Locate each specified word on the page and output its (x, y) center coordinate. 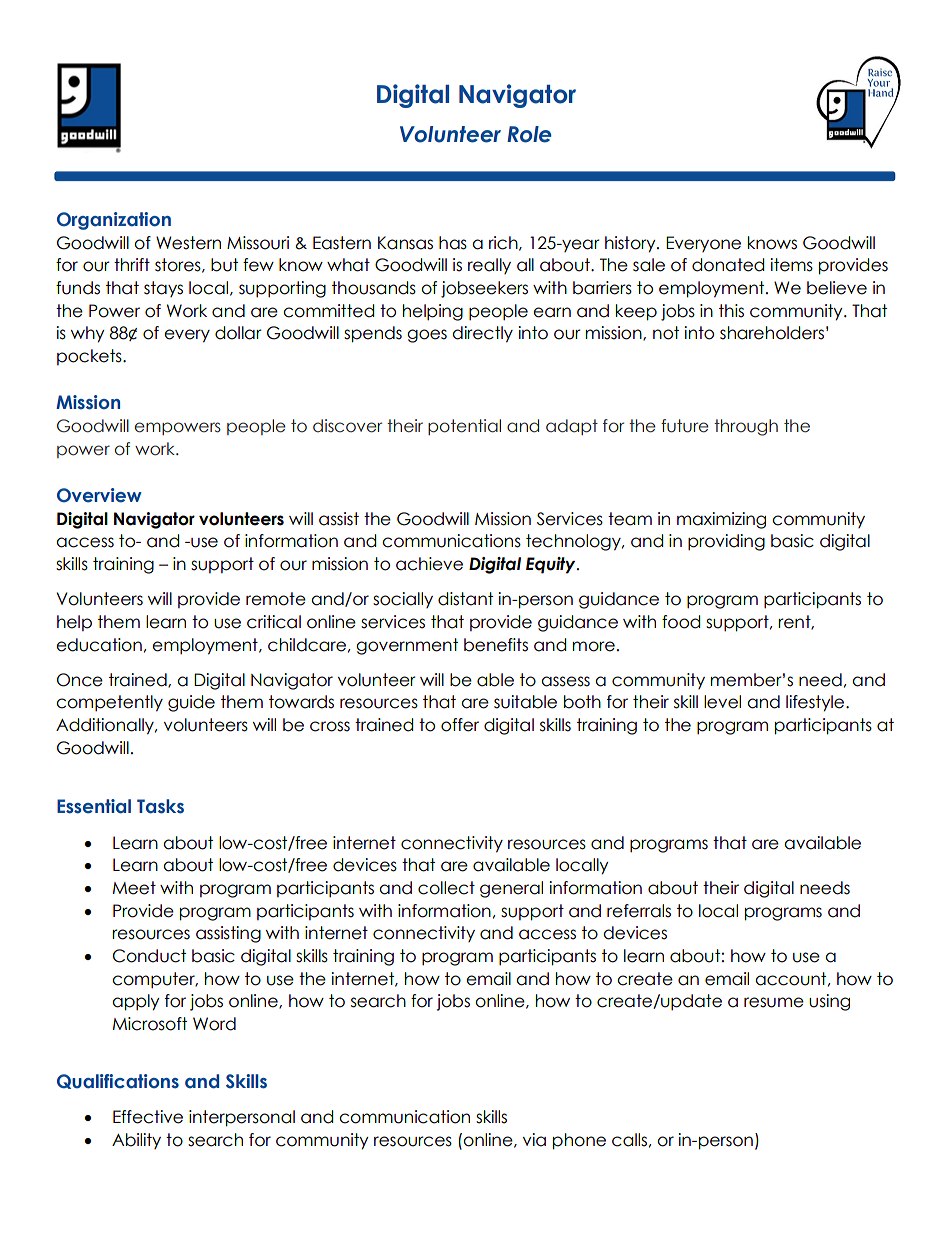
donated (728, 265)
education (99, 645)
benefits (496, 645)
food (681, 622)
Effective (148, 1117)
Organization (114, 221)
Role (529, 134)
